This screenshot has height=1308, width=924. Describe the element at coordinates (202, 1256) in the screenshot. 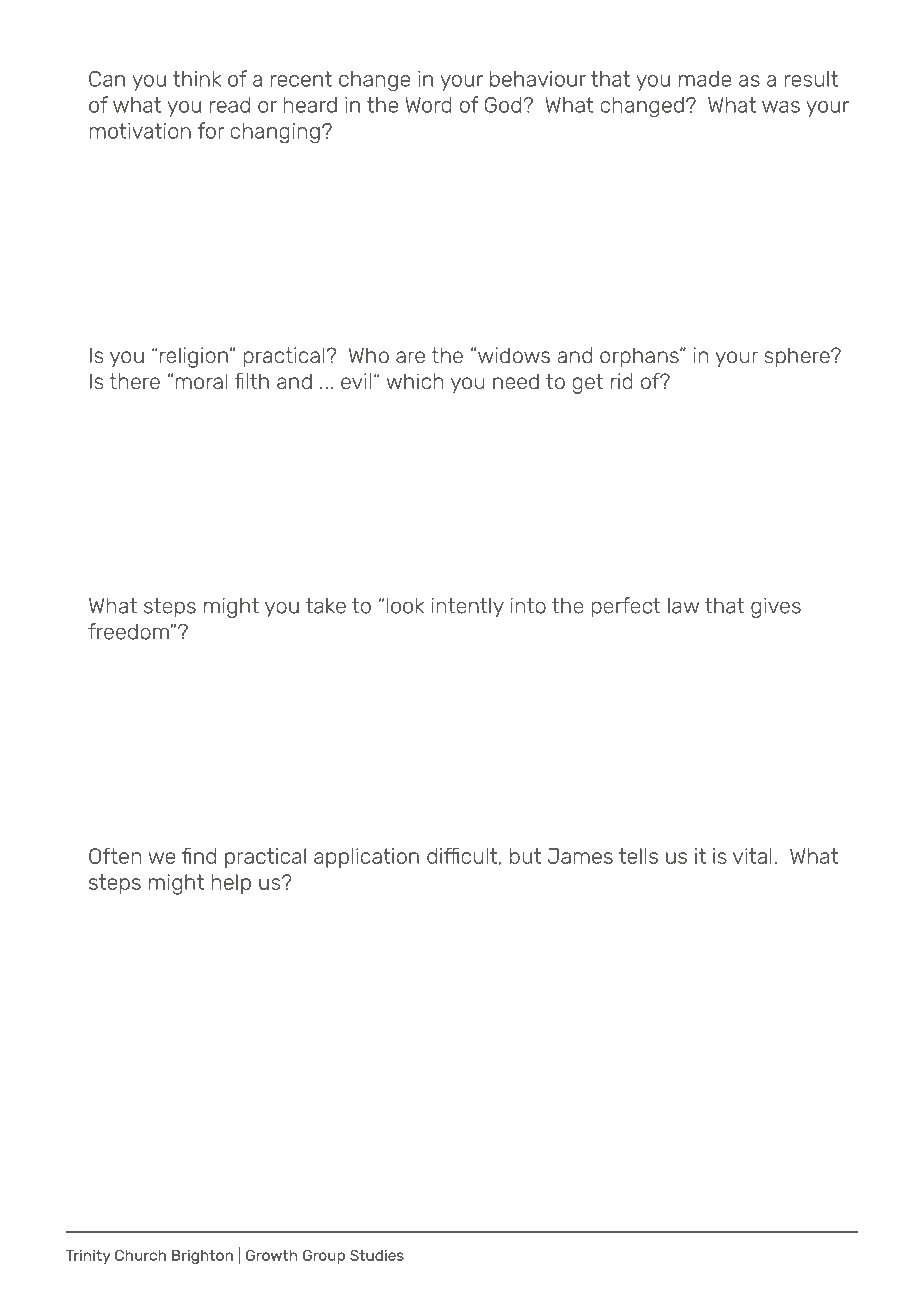

I see `Brighton` at that location.
